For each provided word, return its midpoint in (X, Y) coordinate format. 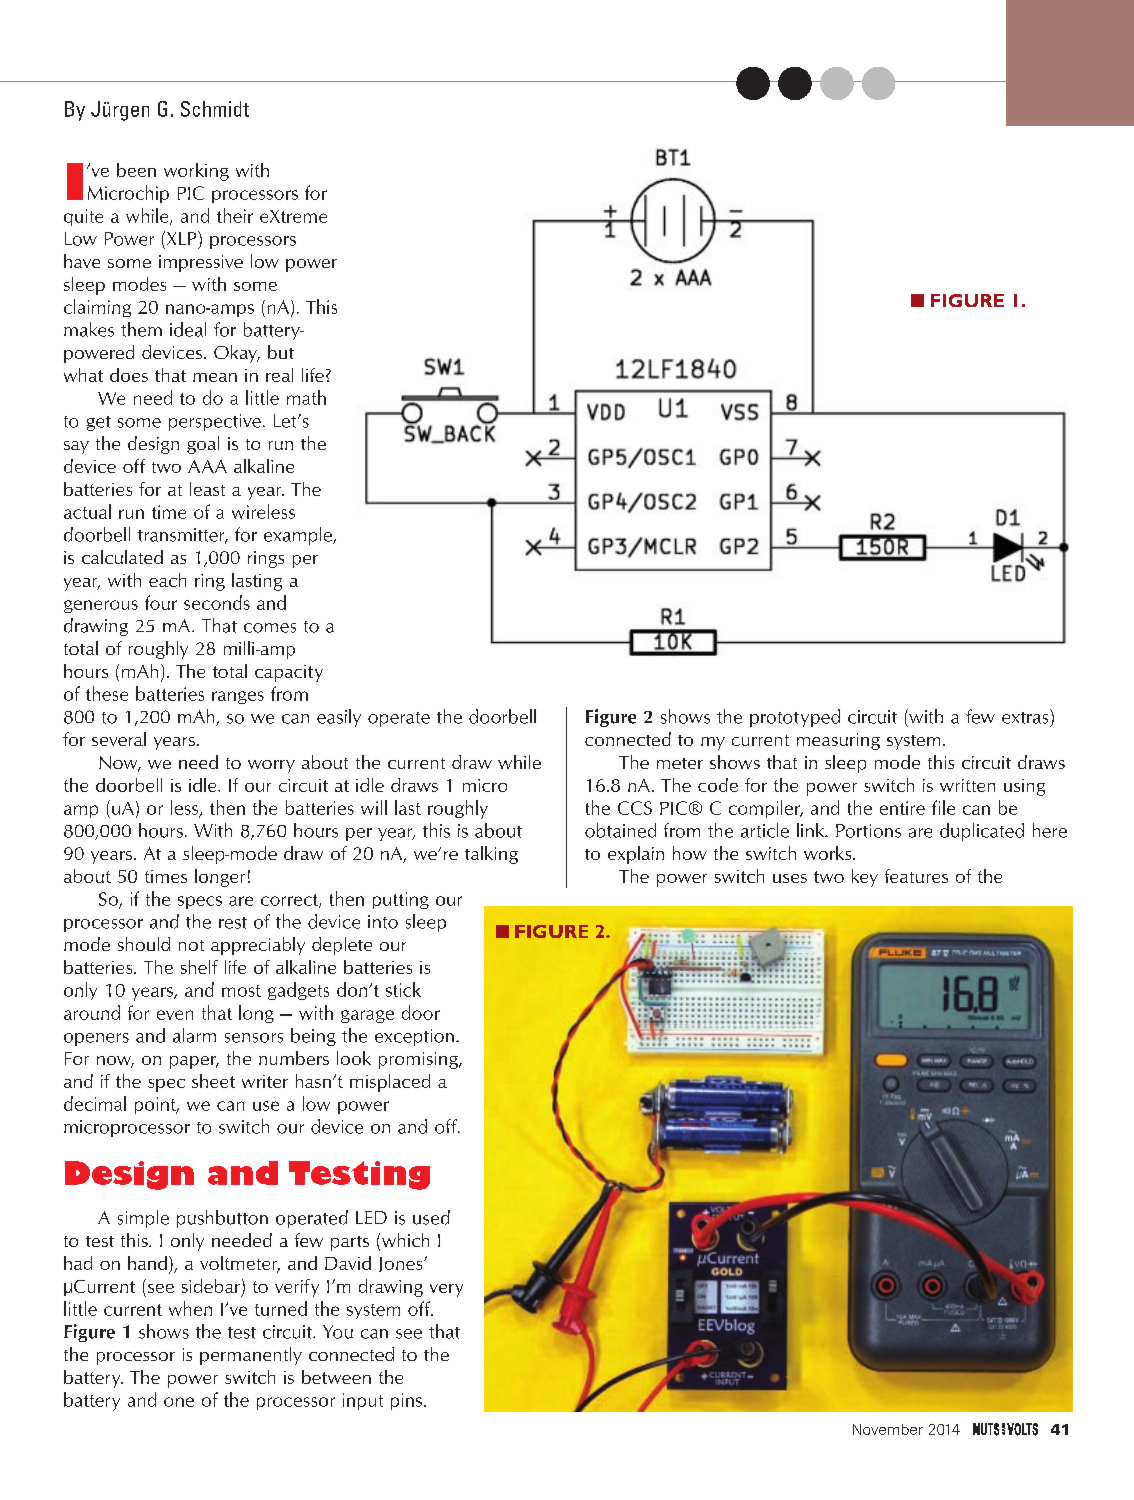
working (196, 172)
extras (1026, 716)
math (306, 397)
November (888, 1429)
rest (233, 923)
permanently (251, 1356)
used (431, 1217)
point (156, 1105)
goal (203, 445)
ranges (238, 697)
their (235, 215)
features (916, 876)
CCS (635, 808)
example (299, 536)
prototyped (795, 718)
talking (491, 855)
